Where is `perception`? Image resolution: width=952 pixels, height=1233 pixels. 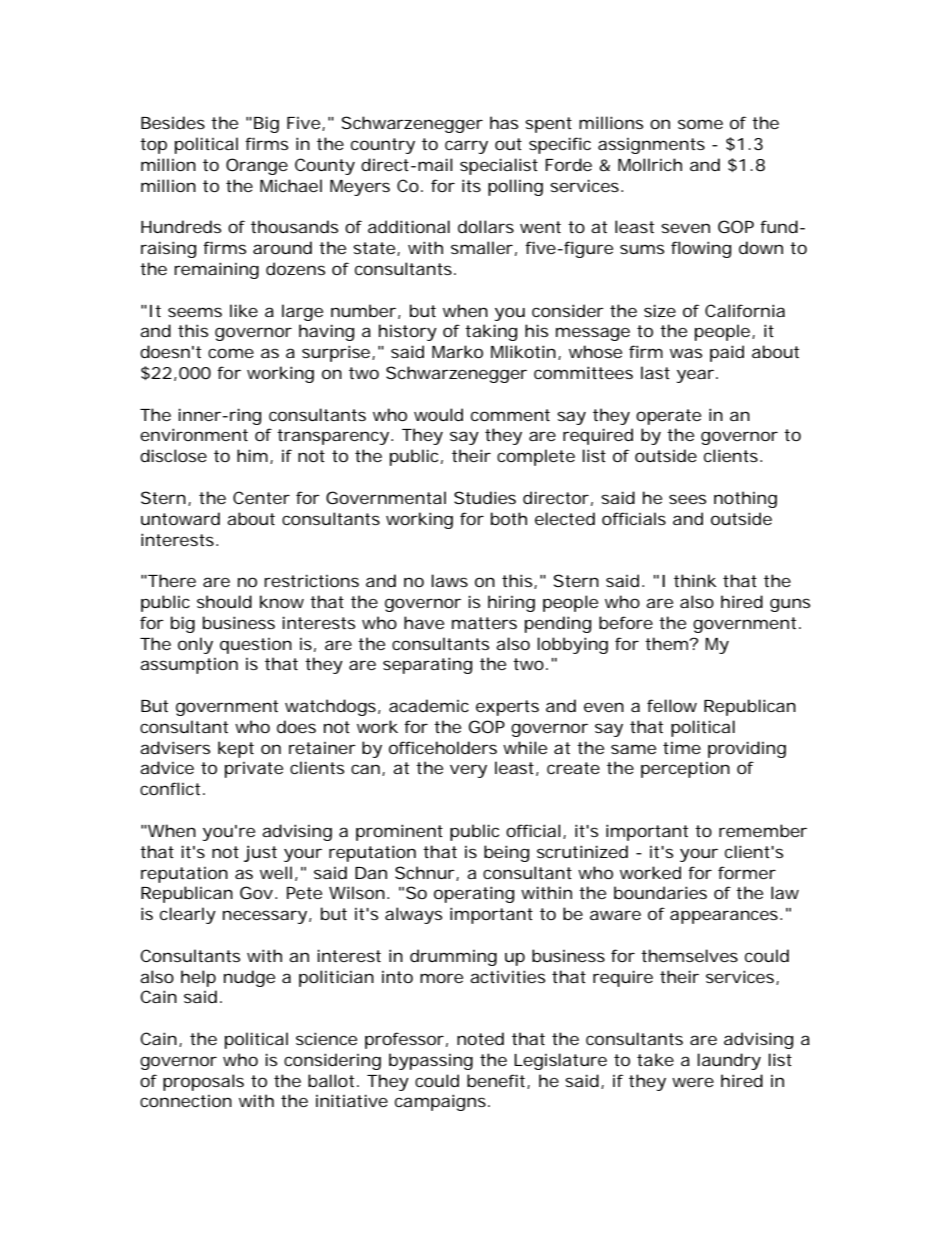
perception is located at coordinates (685, 770).
